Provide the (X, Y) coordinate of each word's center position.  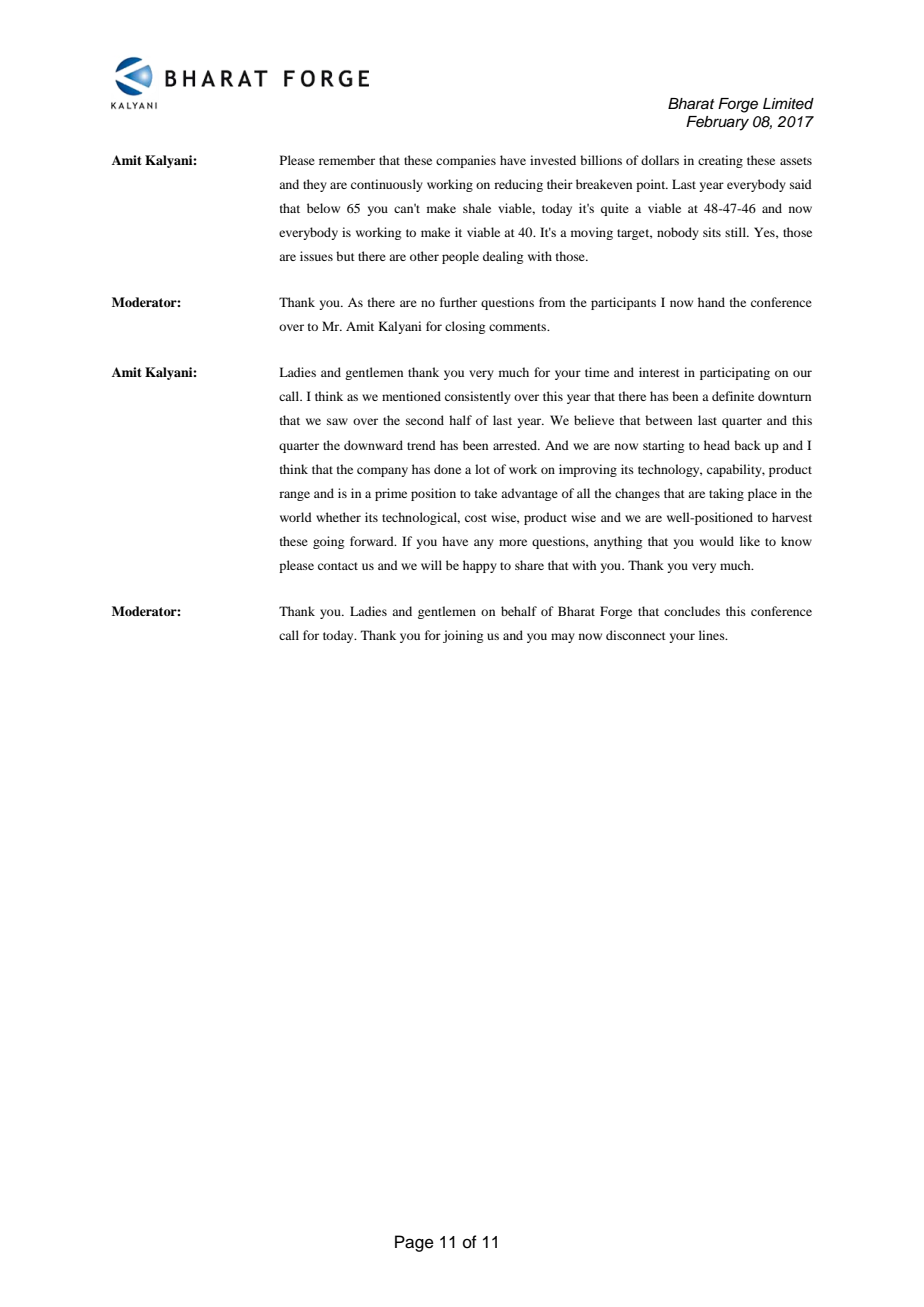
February (717, 123)
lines (713, 635)
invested (553, 160)
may (563, 638)
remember (347, 160)
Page (414, 1243)
